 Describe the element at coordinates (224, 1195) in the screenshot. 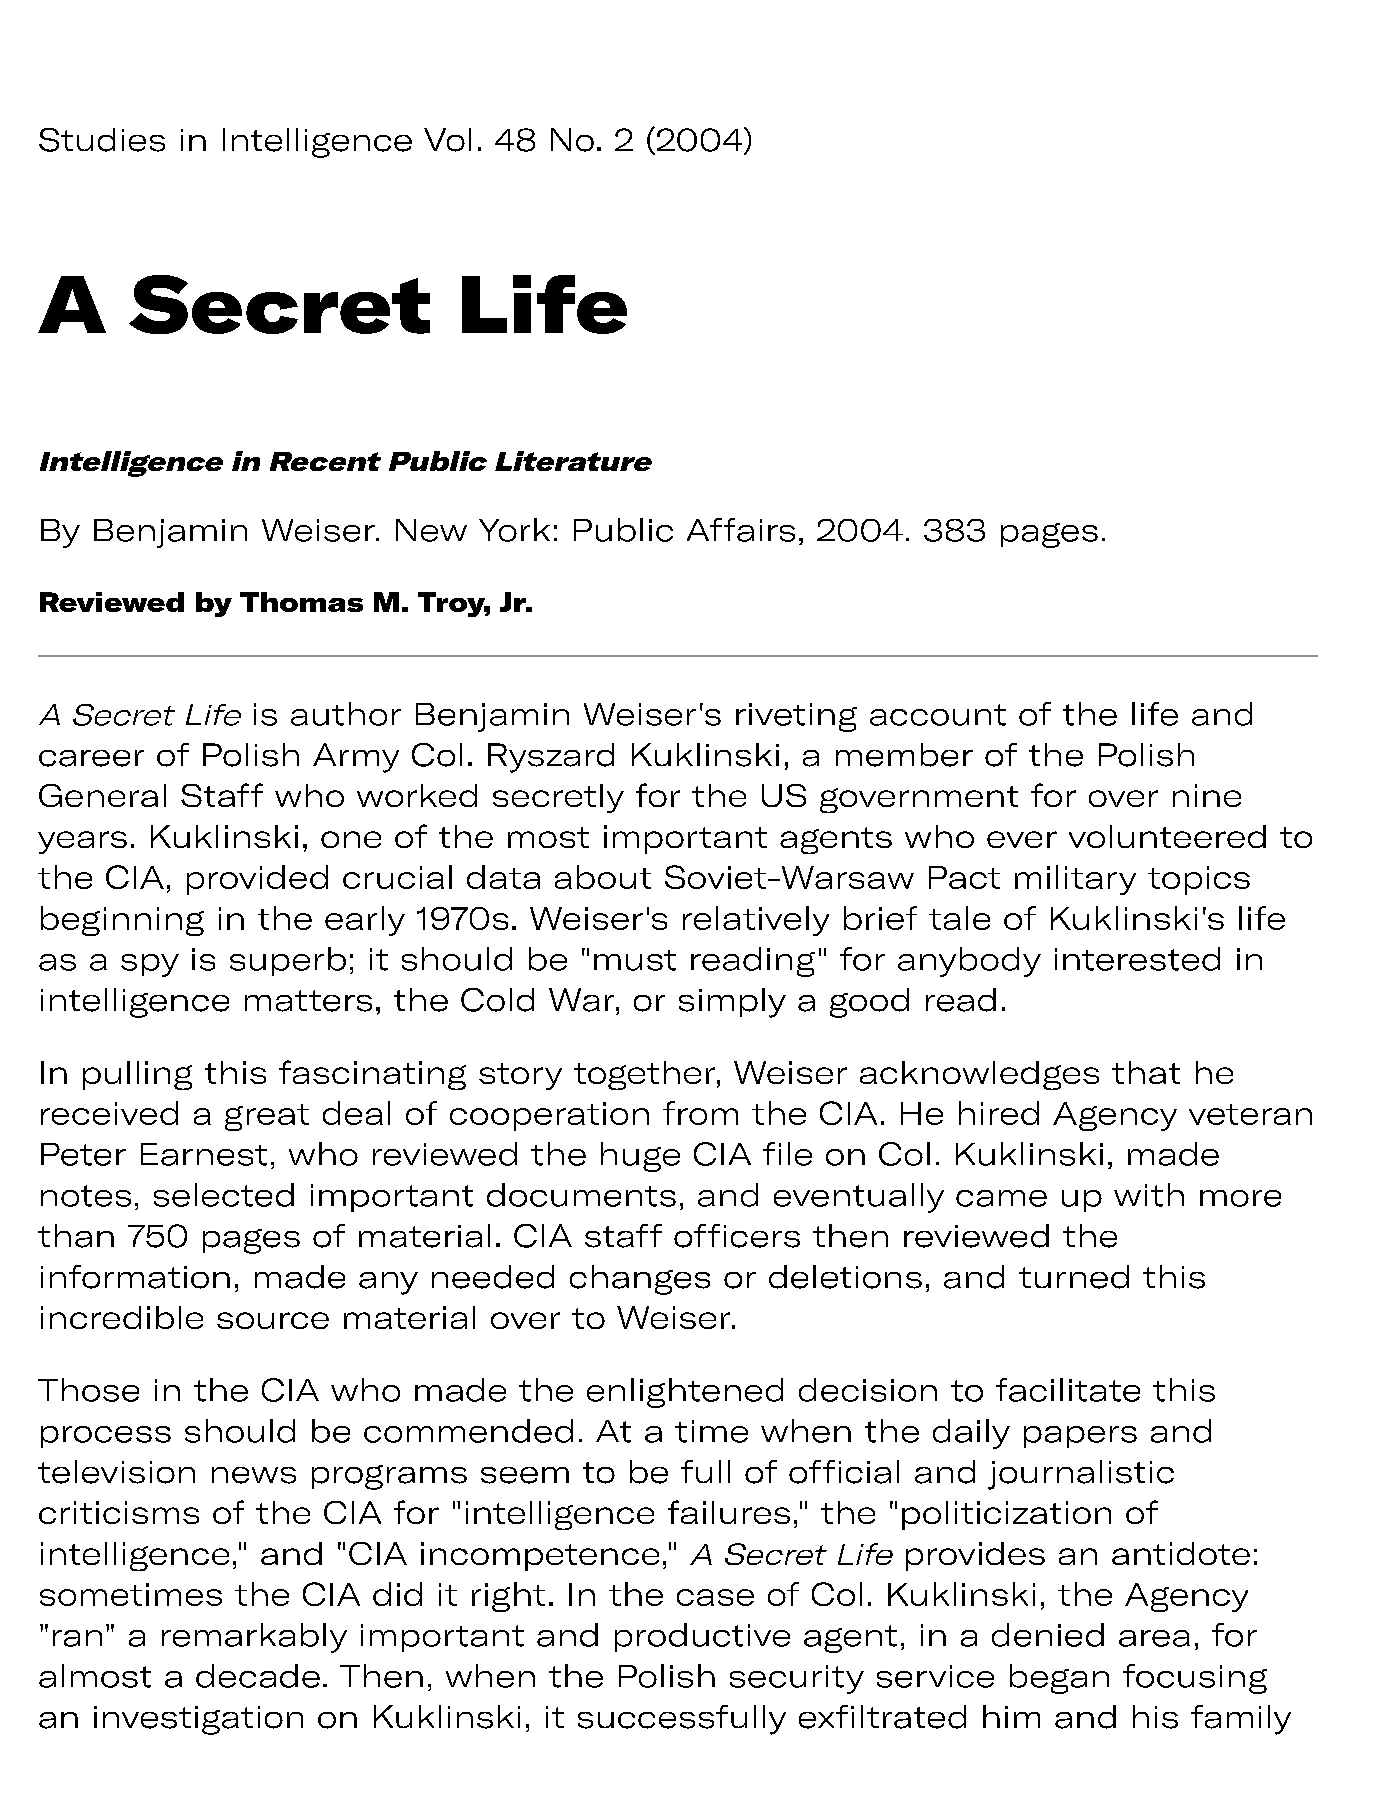

I see `selected` at that location.
